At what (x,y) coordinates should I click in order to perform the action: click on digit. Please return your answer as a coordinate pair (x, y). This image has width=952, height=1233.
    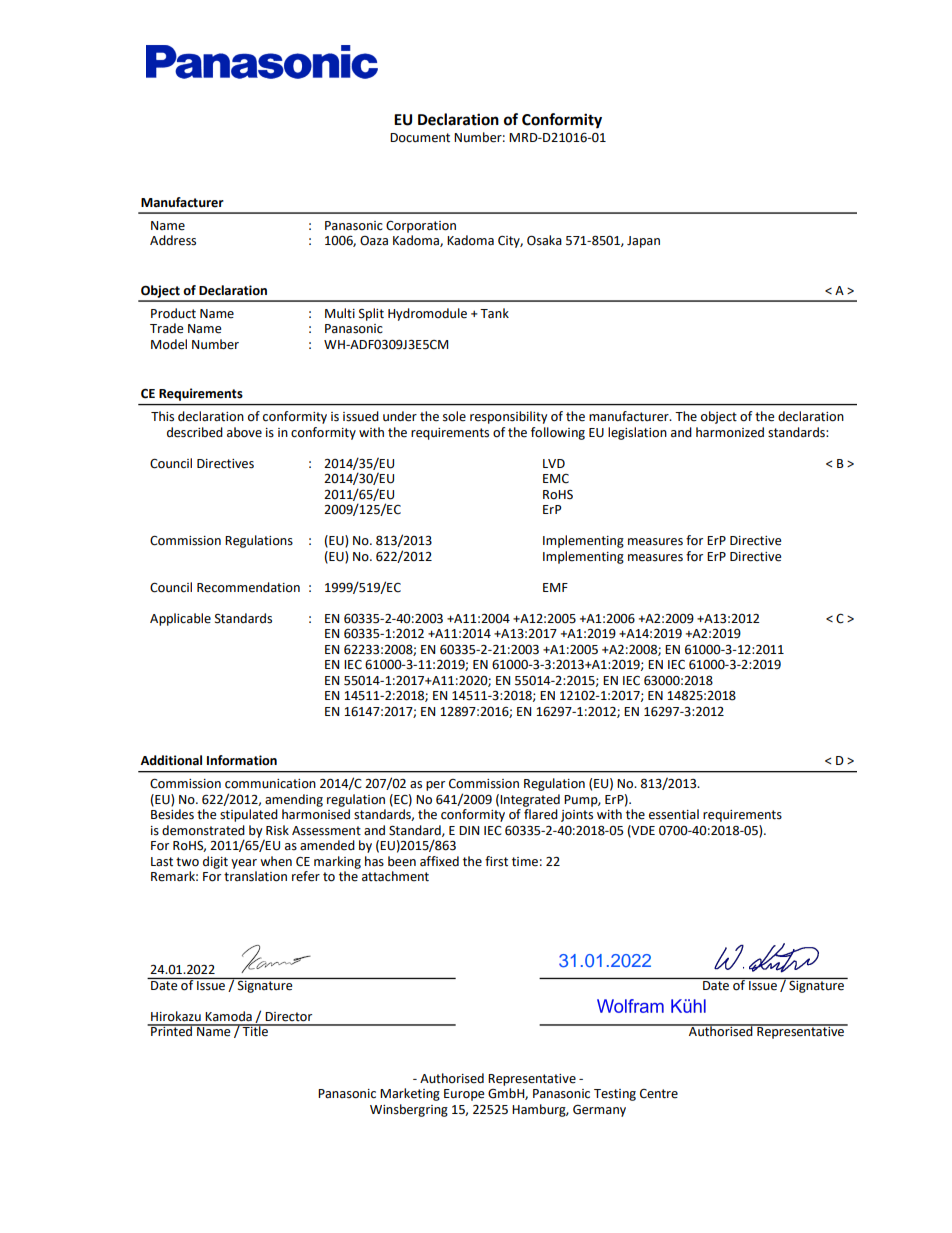
    Looking at the image, I should click on (215, 862).
